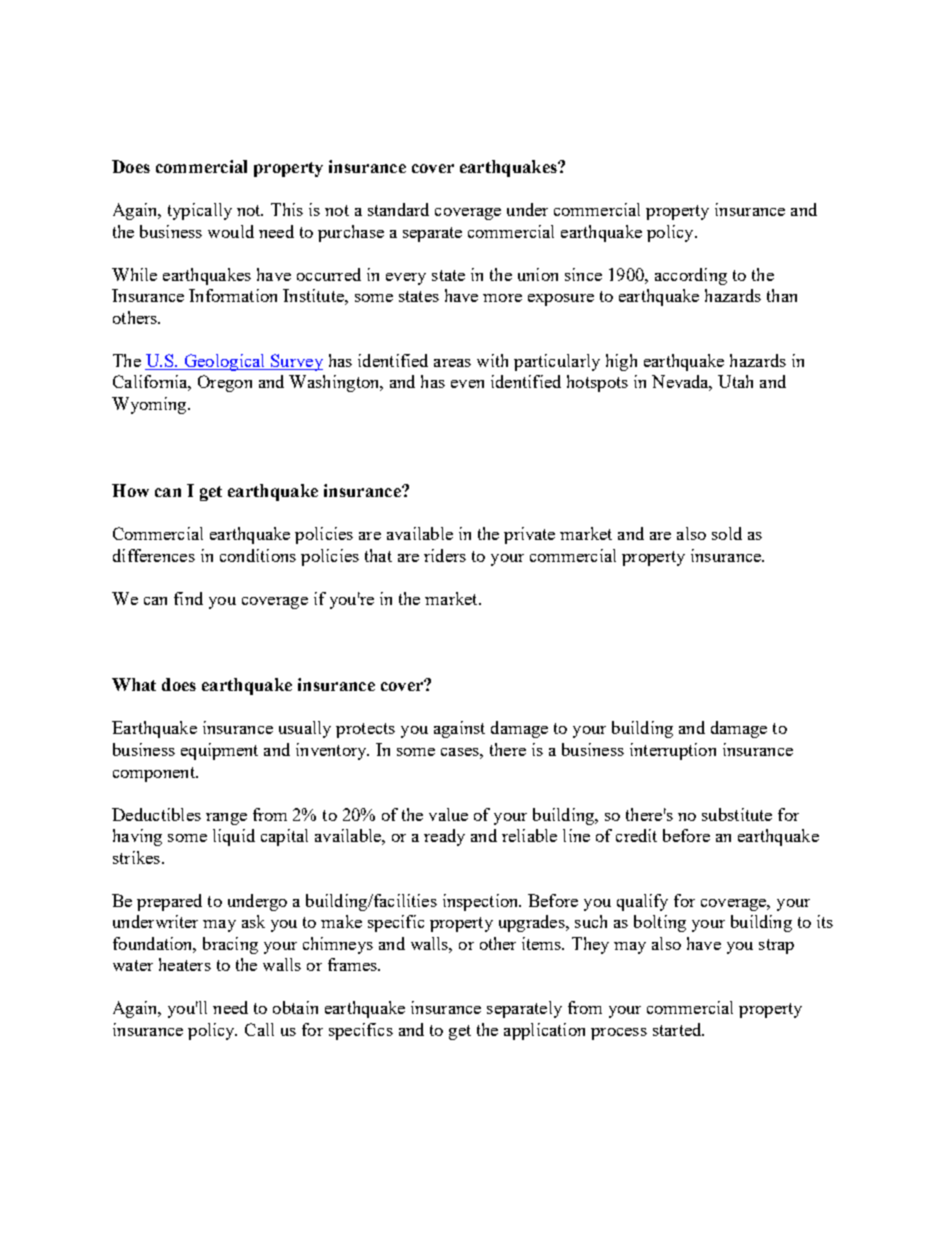 Image resolution: width=952 pixels, height=1233 pixels. I want to click on riders, so click(445, 555).
